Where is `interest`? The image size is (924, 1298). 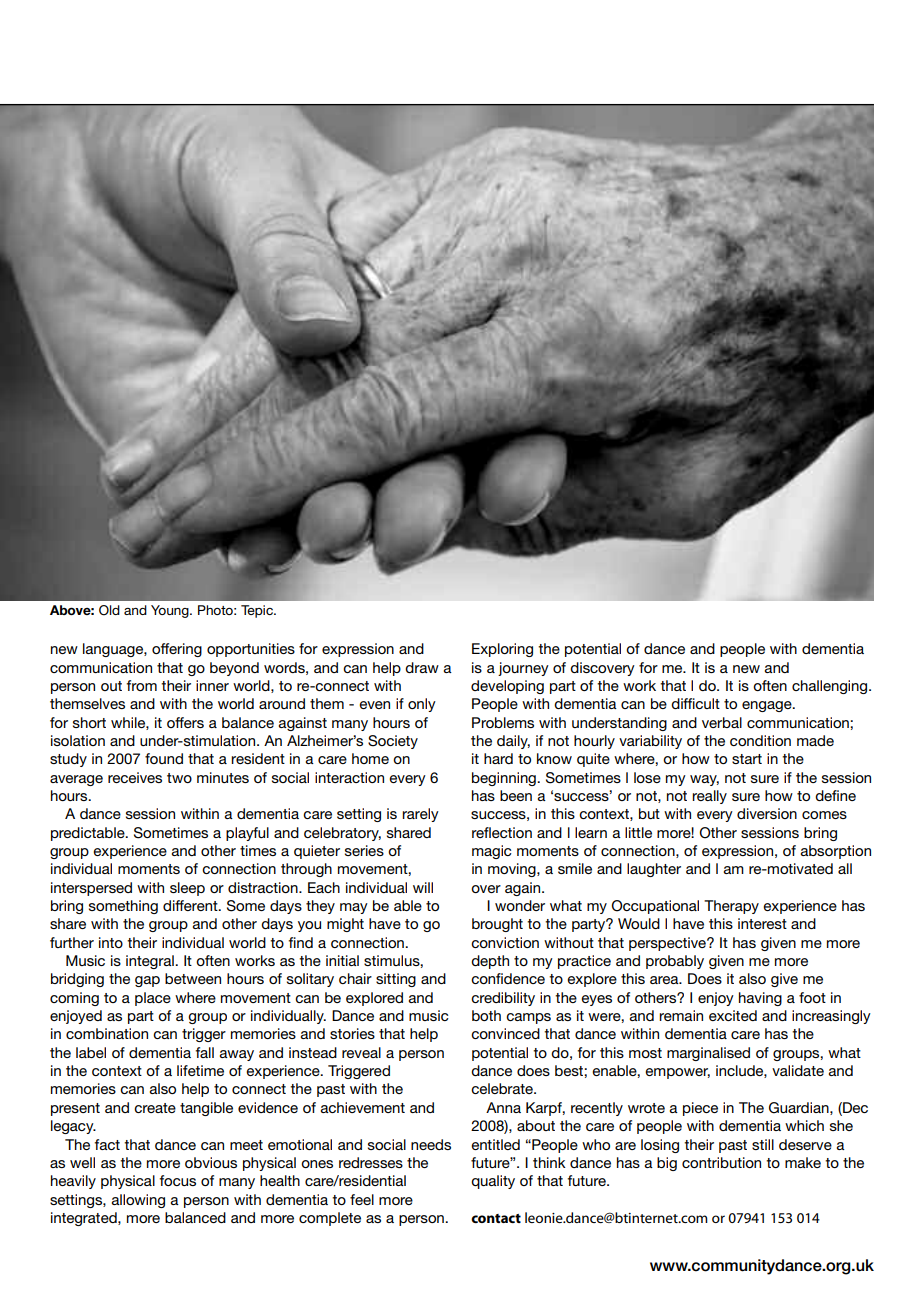 interest is located at coordinates (762, 923).
